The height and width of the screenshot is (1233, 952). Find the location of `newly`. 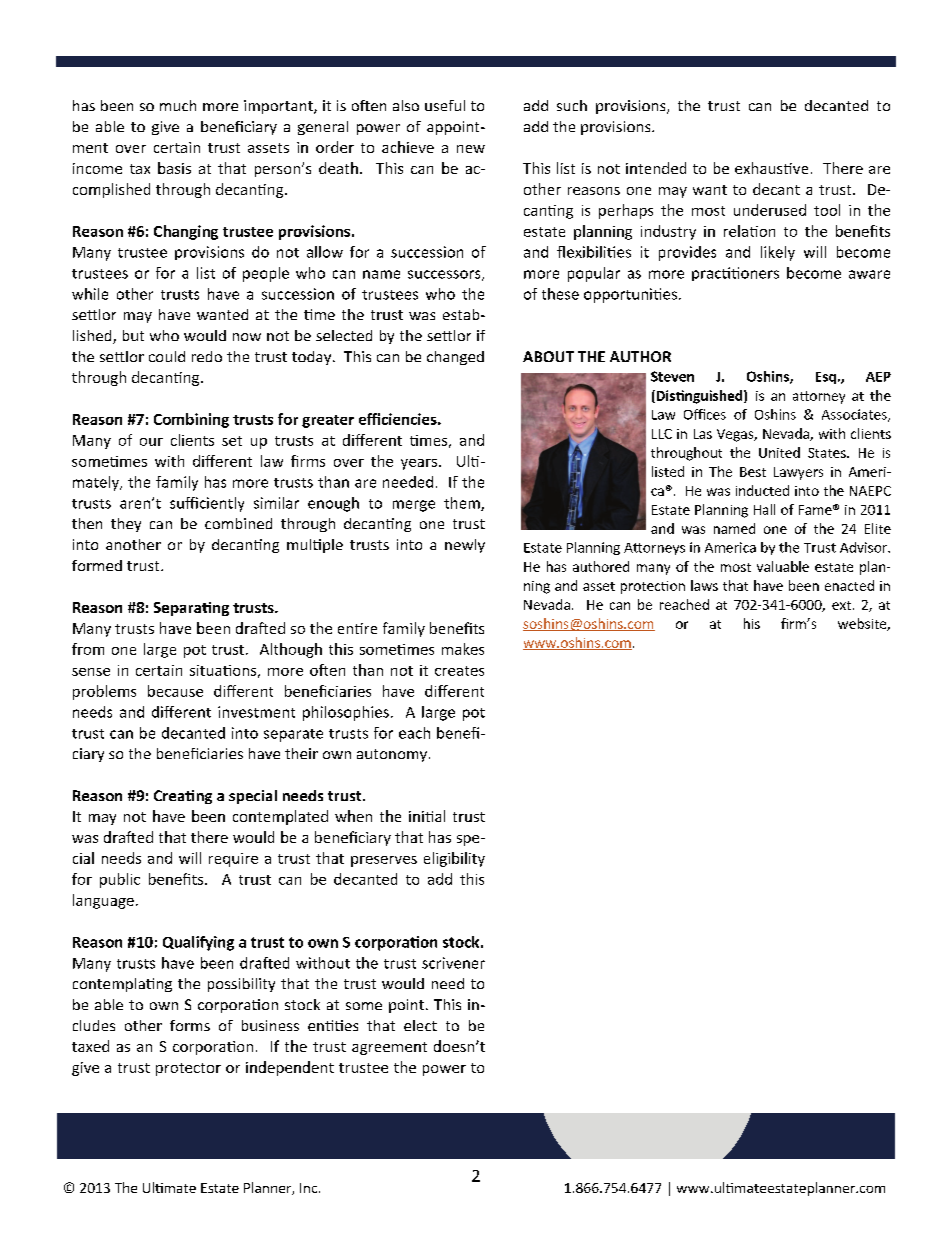

newly is located at coordinates (465, 546).
